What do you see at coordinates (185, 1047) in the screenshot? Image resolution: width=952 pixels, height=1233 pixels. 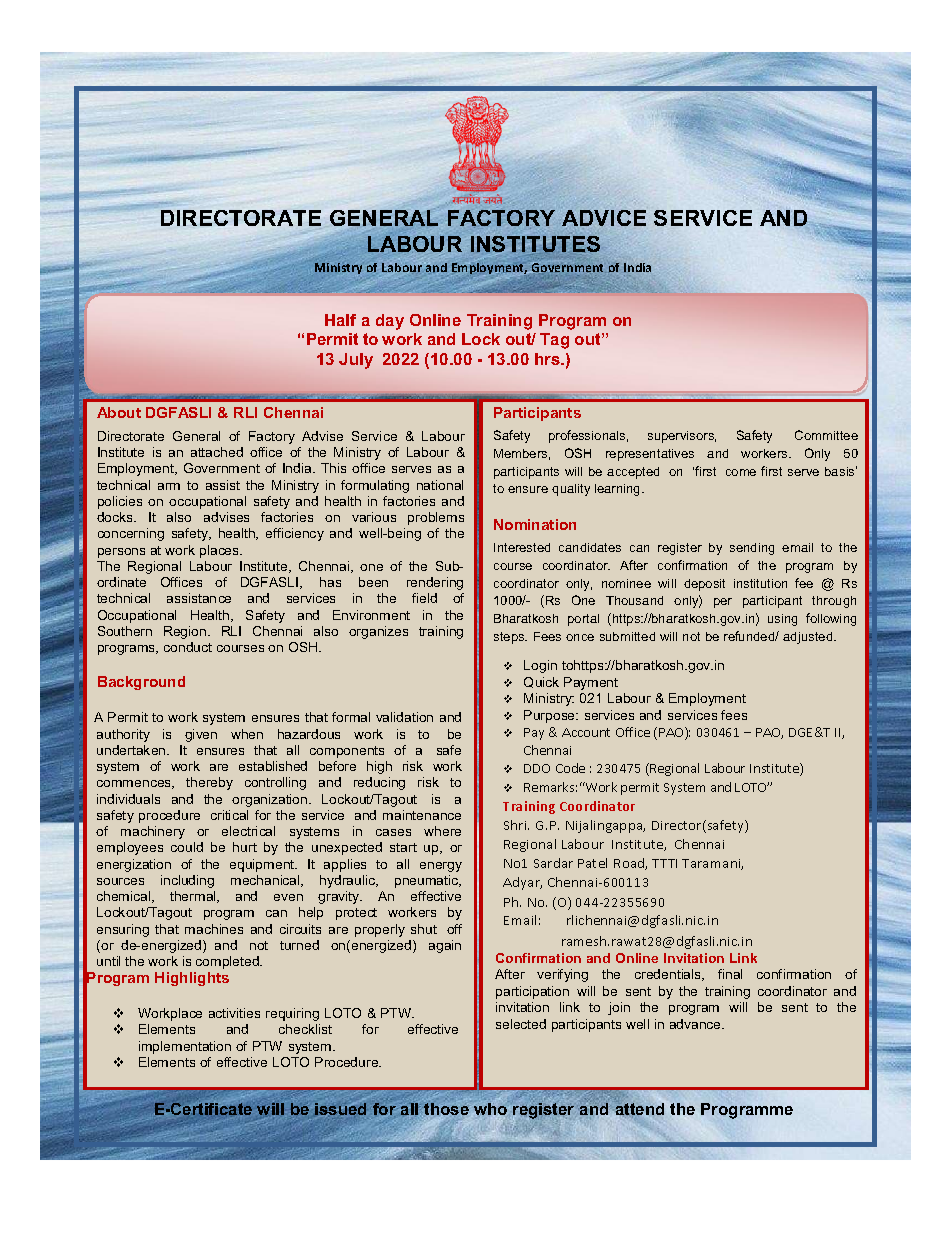 I see `implementation` at bounding box center [185, 1047].
